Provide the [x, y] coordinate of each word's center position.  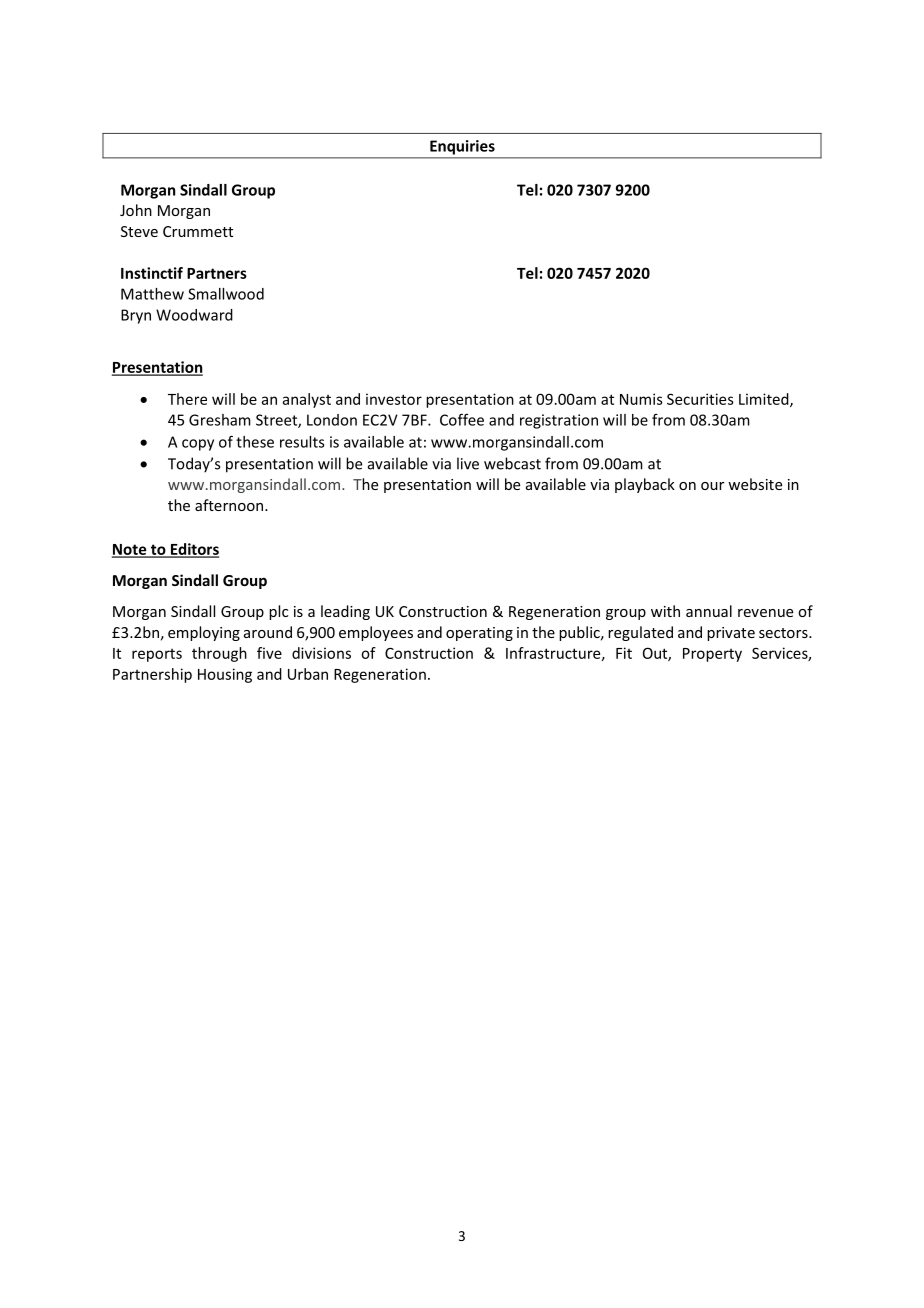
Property [712, 655]
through [219, 654]
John [136, 210]
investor [394, 399]
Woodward [194, 315]
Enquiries [462, 147]
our [712, 486]
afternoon [230, 505]
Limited [765, 400]
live [468, 463]
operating [479, 634]
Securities [700, 399]
